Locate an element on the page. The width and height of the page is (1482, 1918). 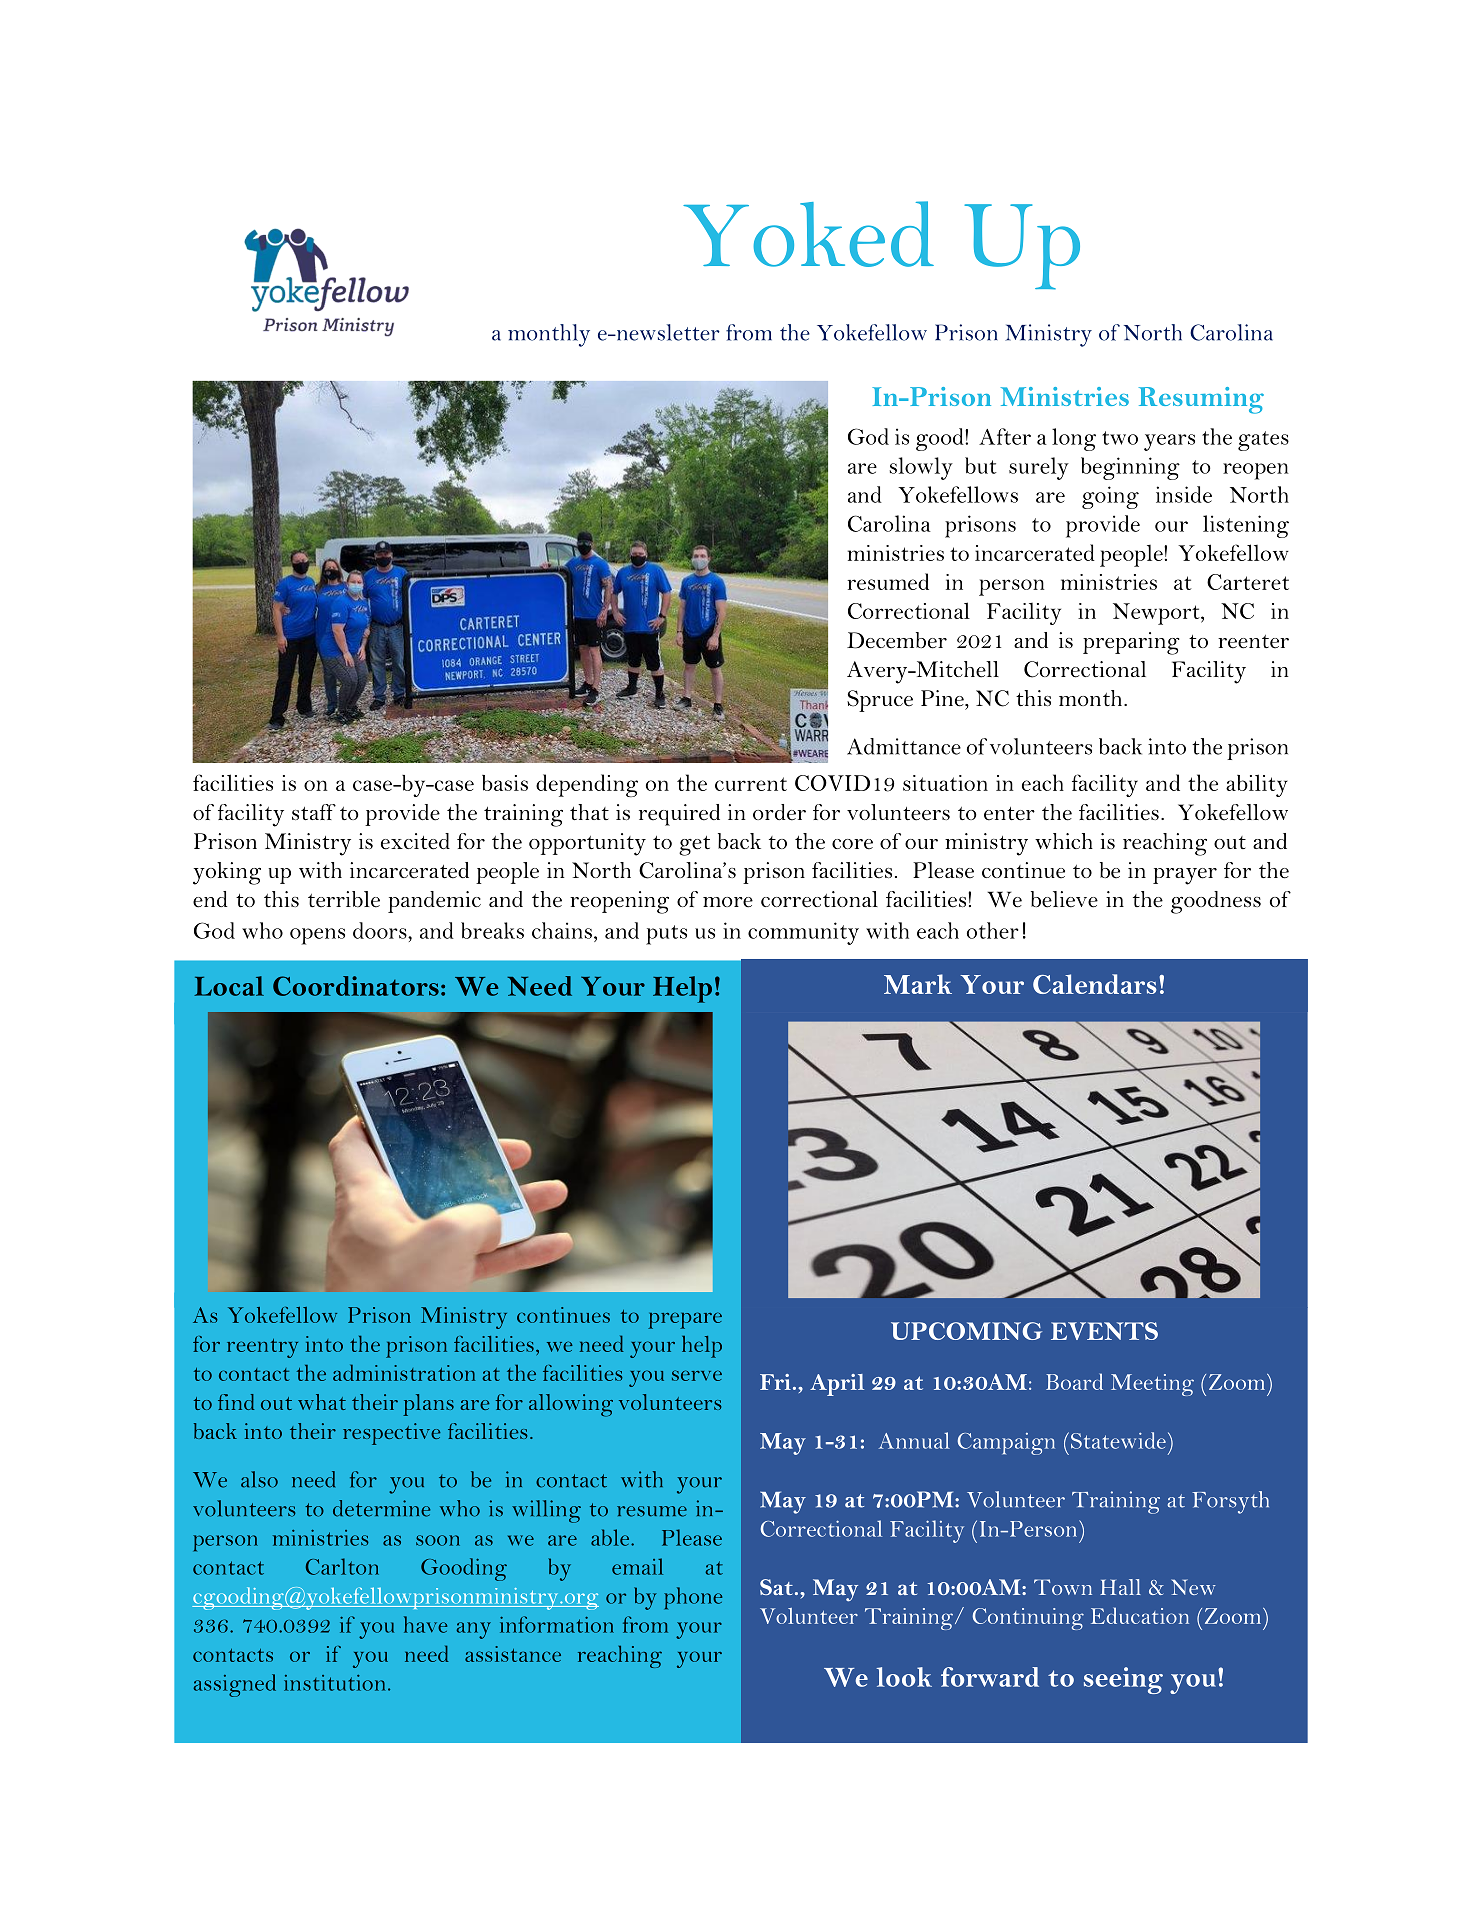
EVENTS is located at coordinates (1104, 1331).
